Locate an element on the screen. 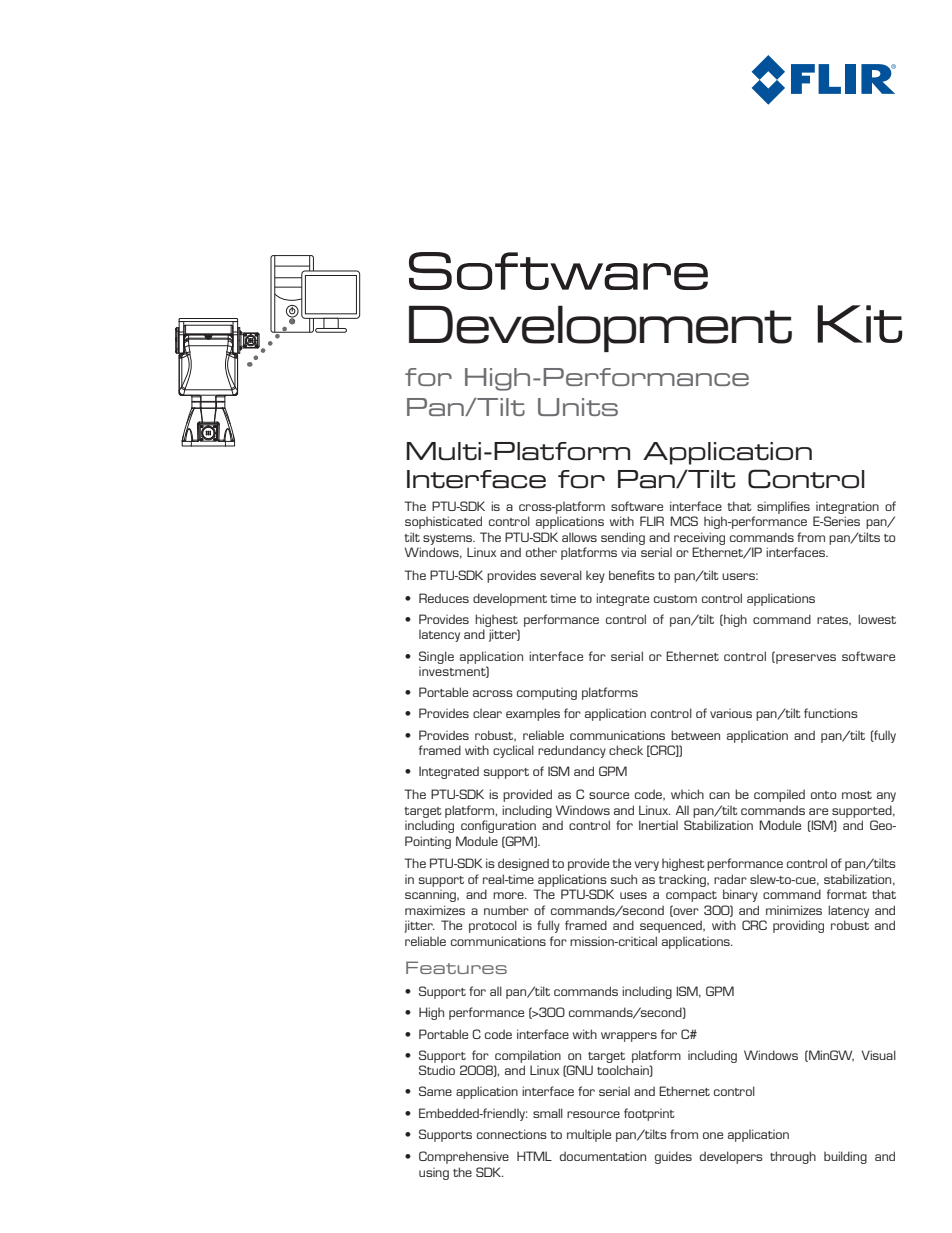 Image resolution: width=952 pixels, height=1233 pixels. Kit is located at coordinates (859, 324).
